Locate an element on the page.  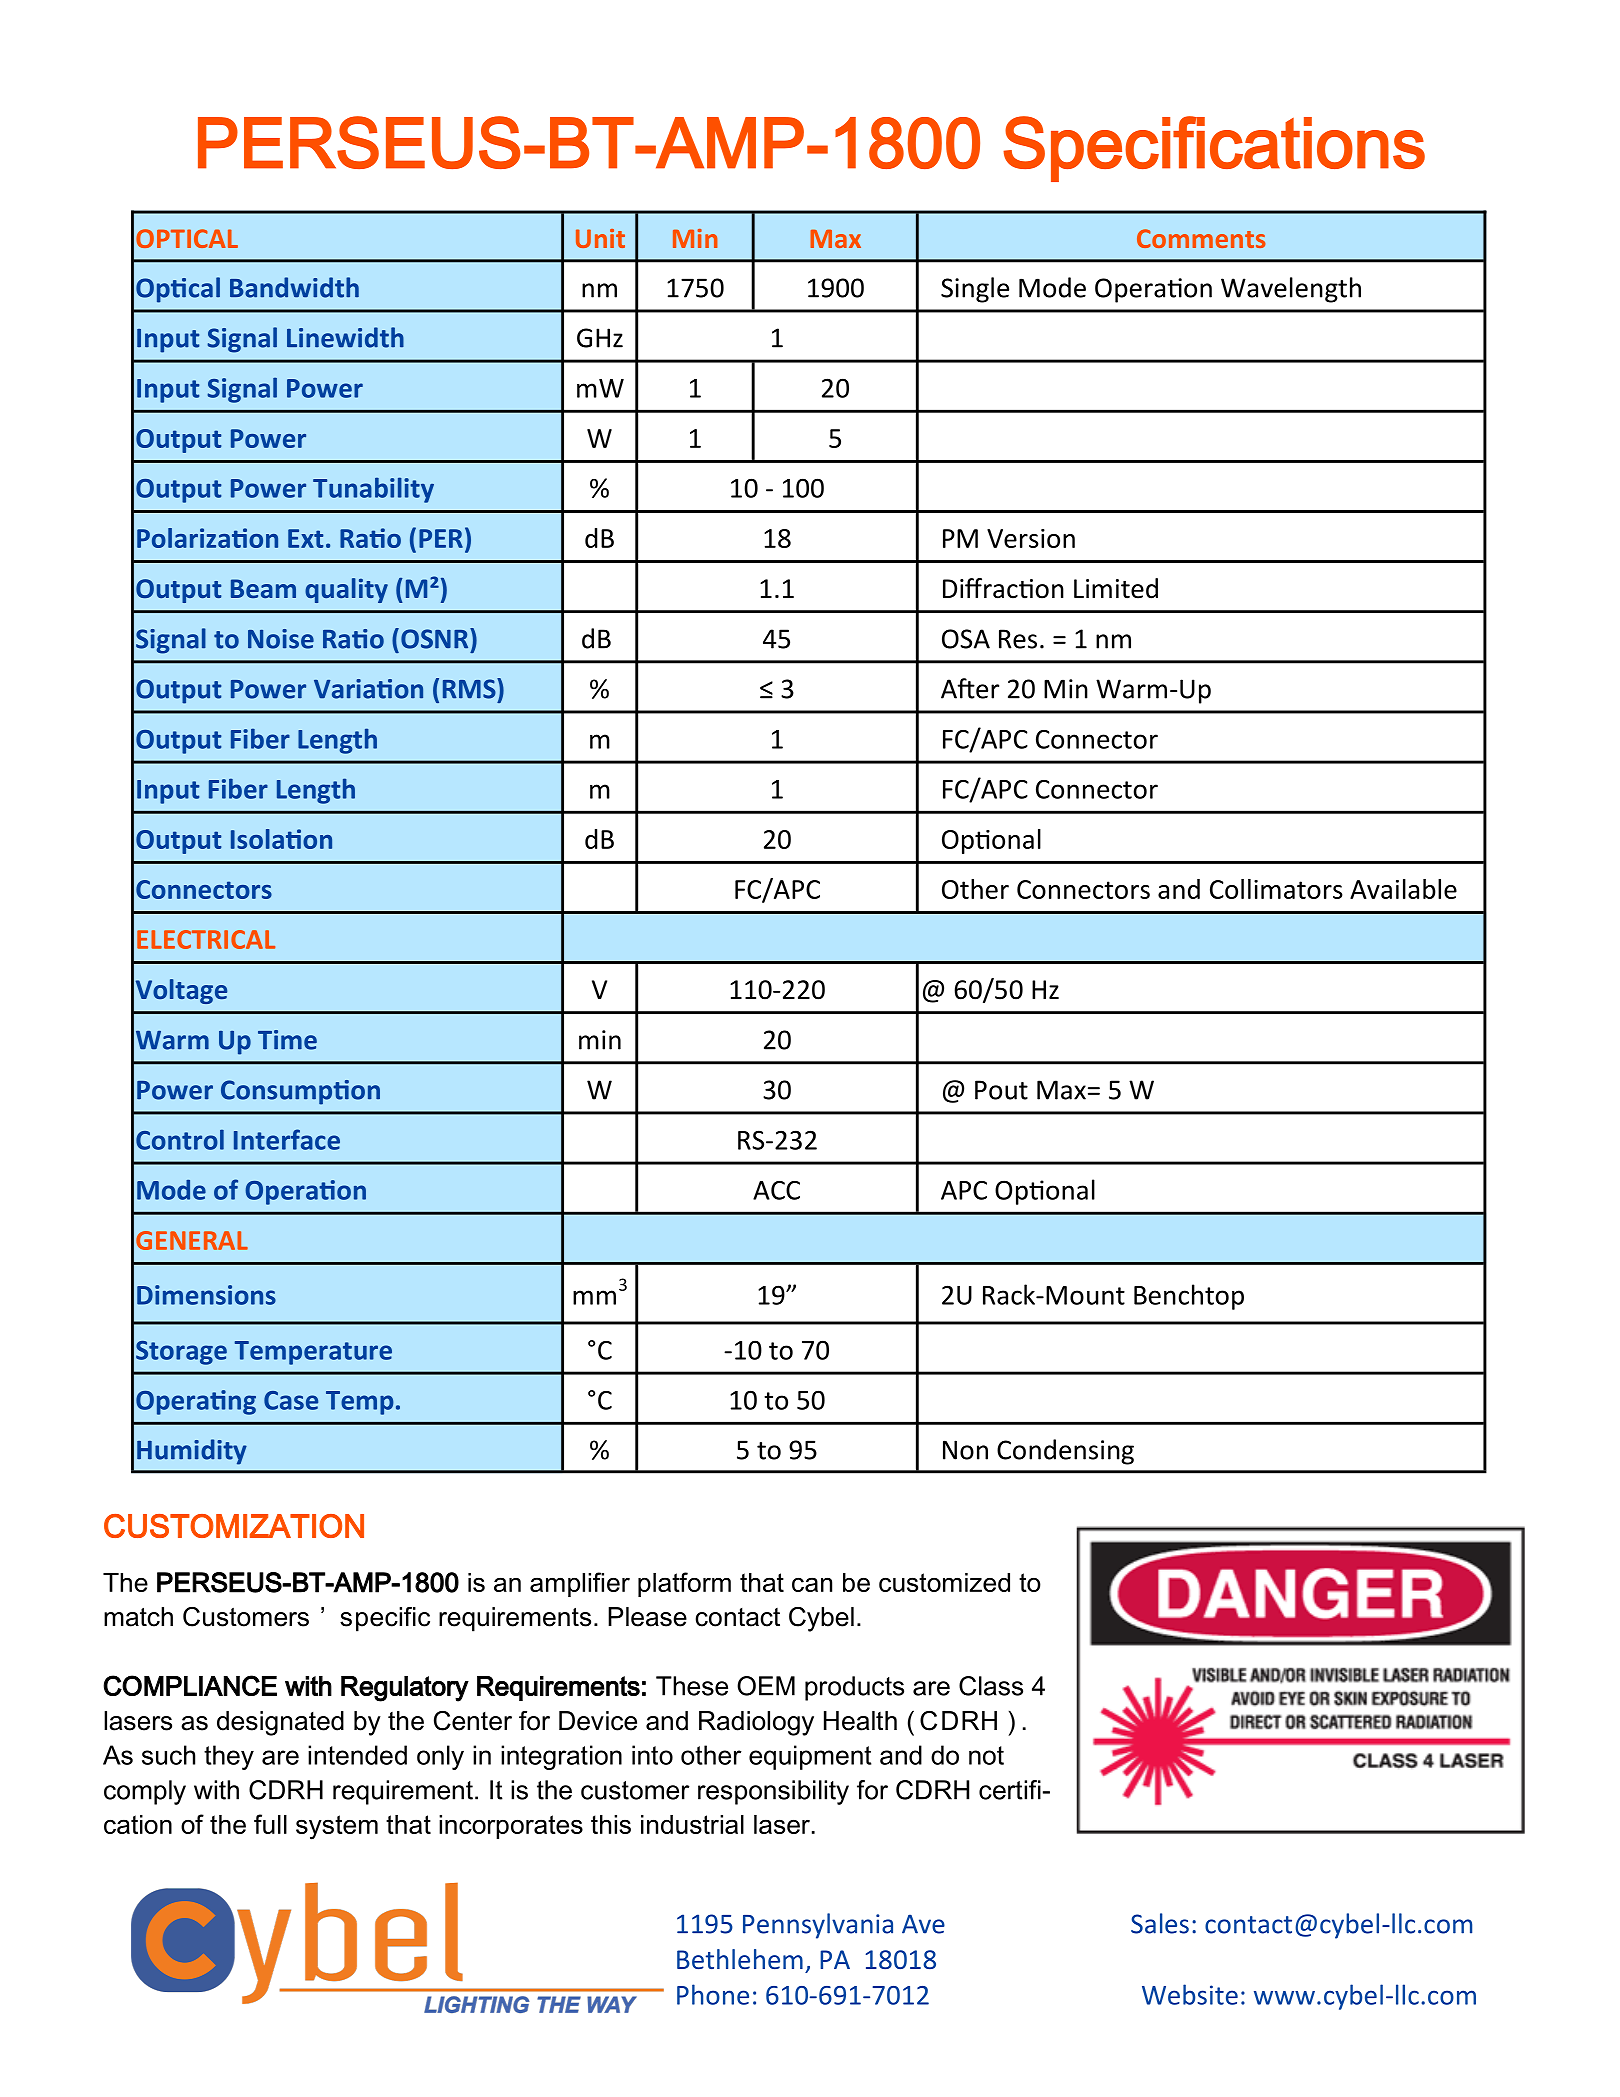
Available is located at coordinates (1403, 889).
